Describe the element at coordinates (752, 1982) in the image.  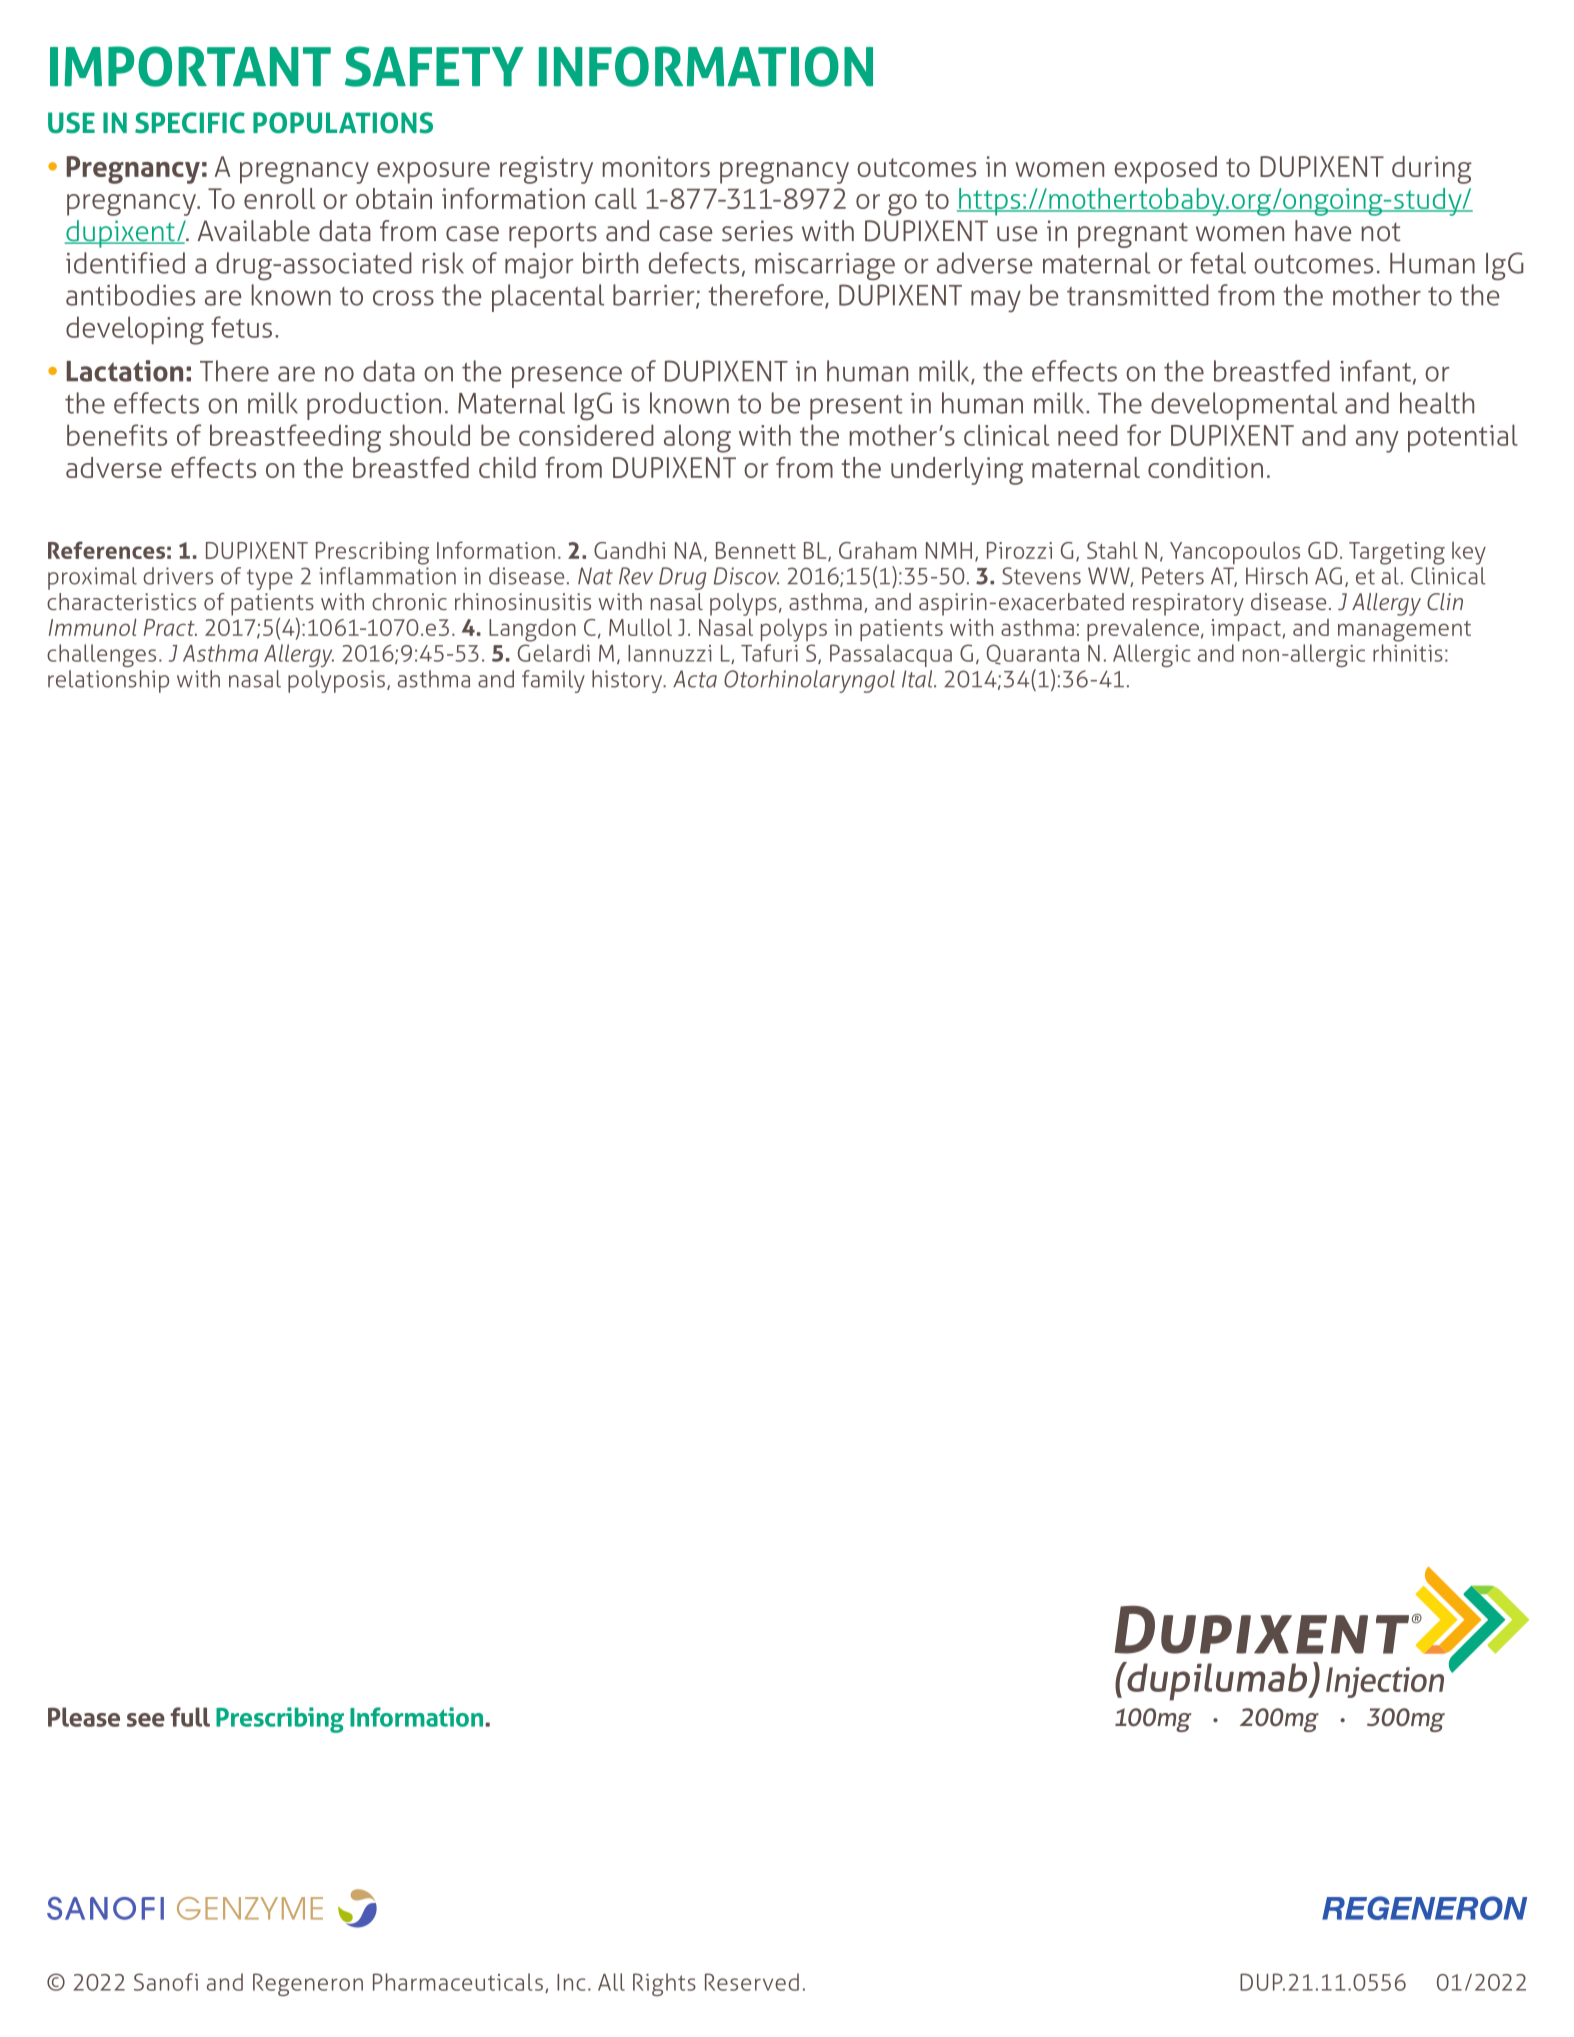
I see `Reserved` at that location.
